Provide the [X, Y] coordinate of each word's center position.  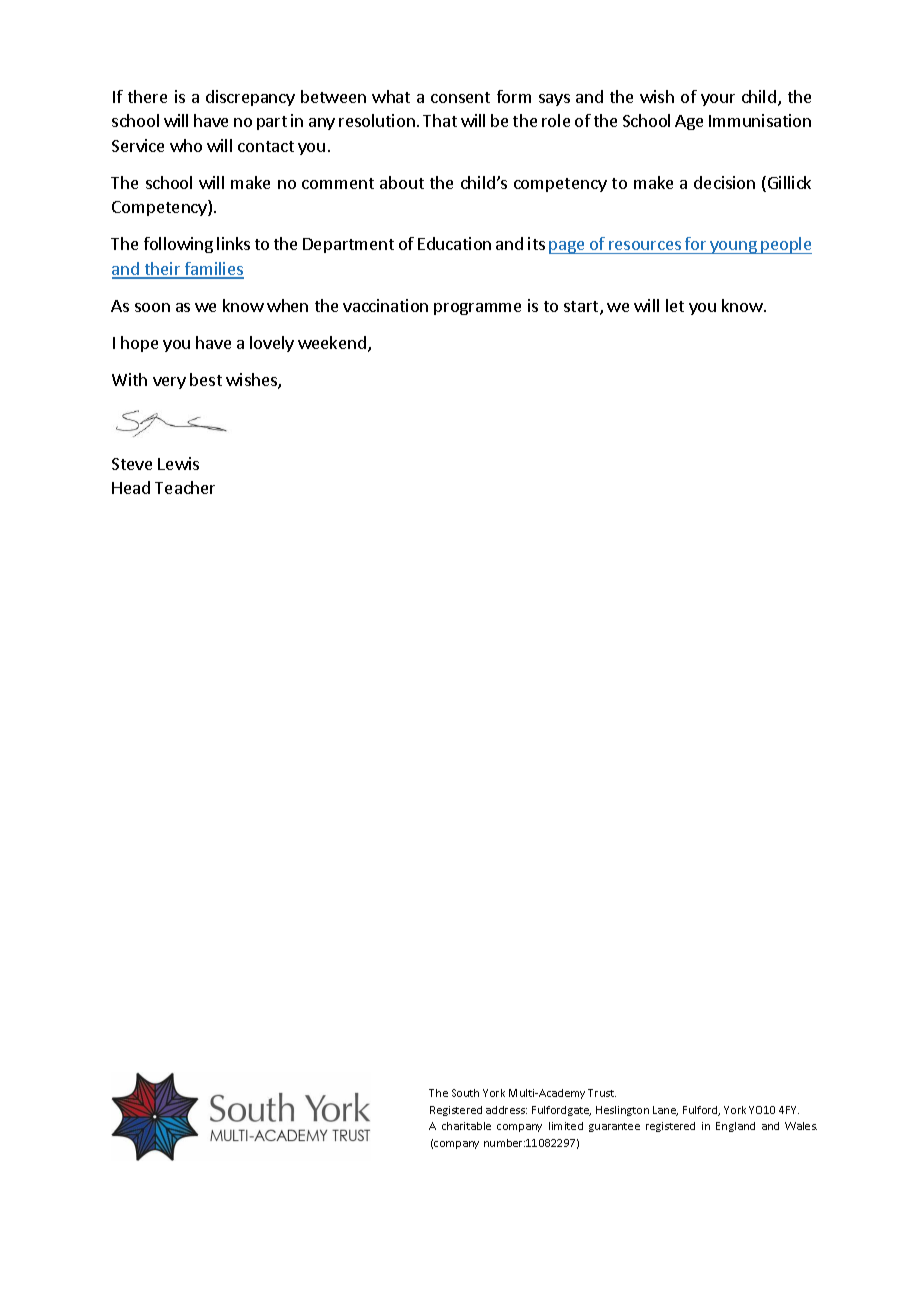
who [186, 145]
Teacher [185, 487]
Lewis [178, 463]
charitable [466, 1126]
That [440, 120]
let [675, 305]
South [465, 1093]
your [718, 100]
